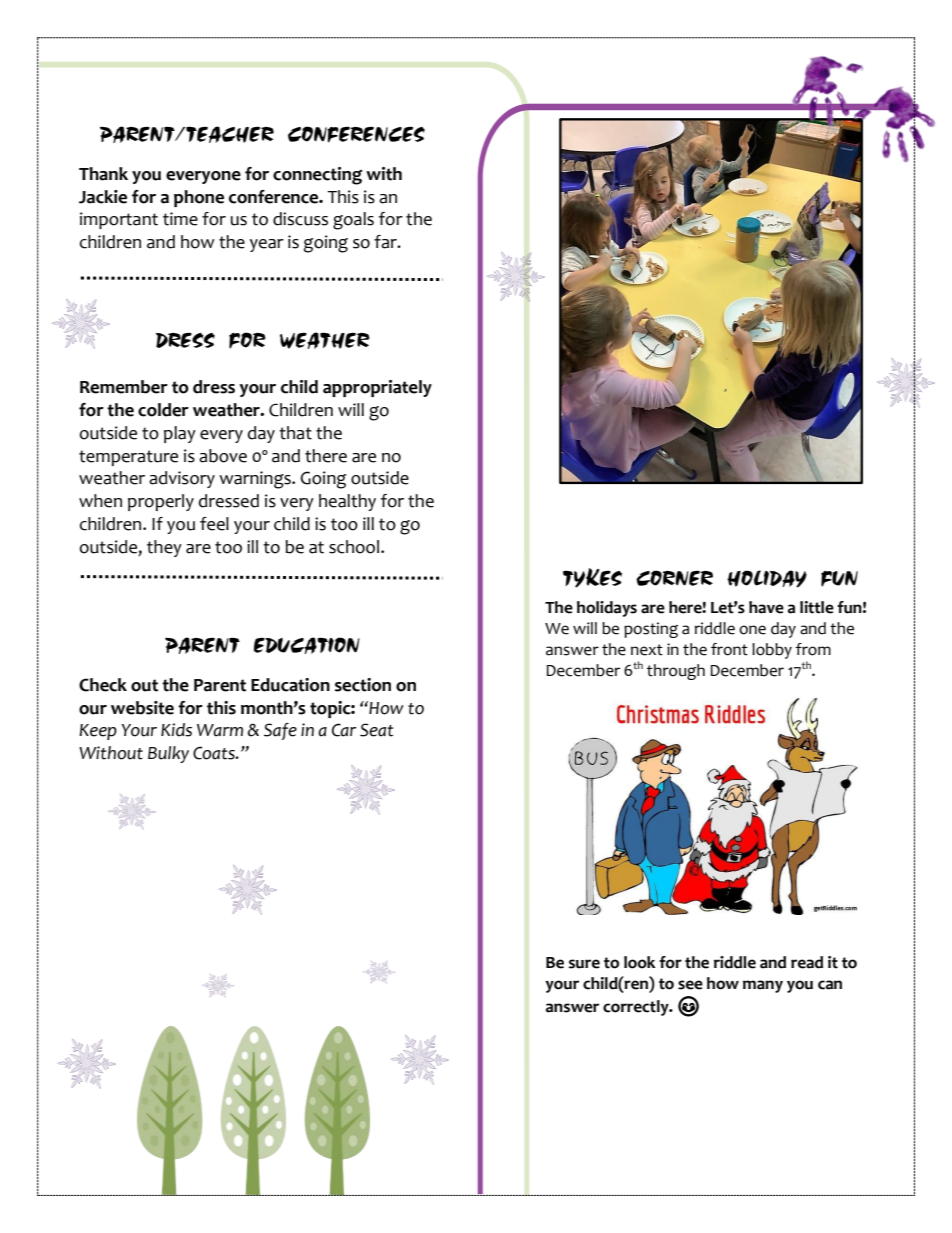 The image size is (952, 1233). Describe the element at coordinates (199, 198) in the image. I see `phone` at that location.
